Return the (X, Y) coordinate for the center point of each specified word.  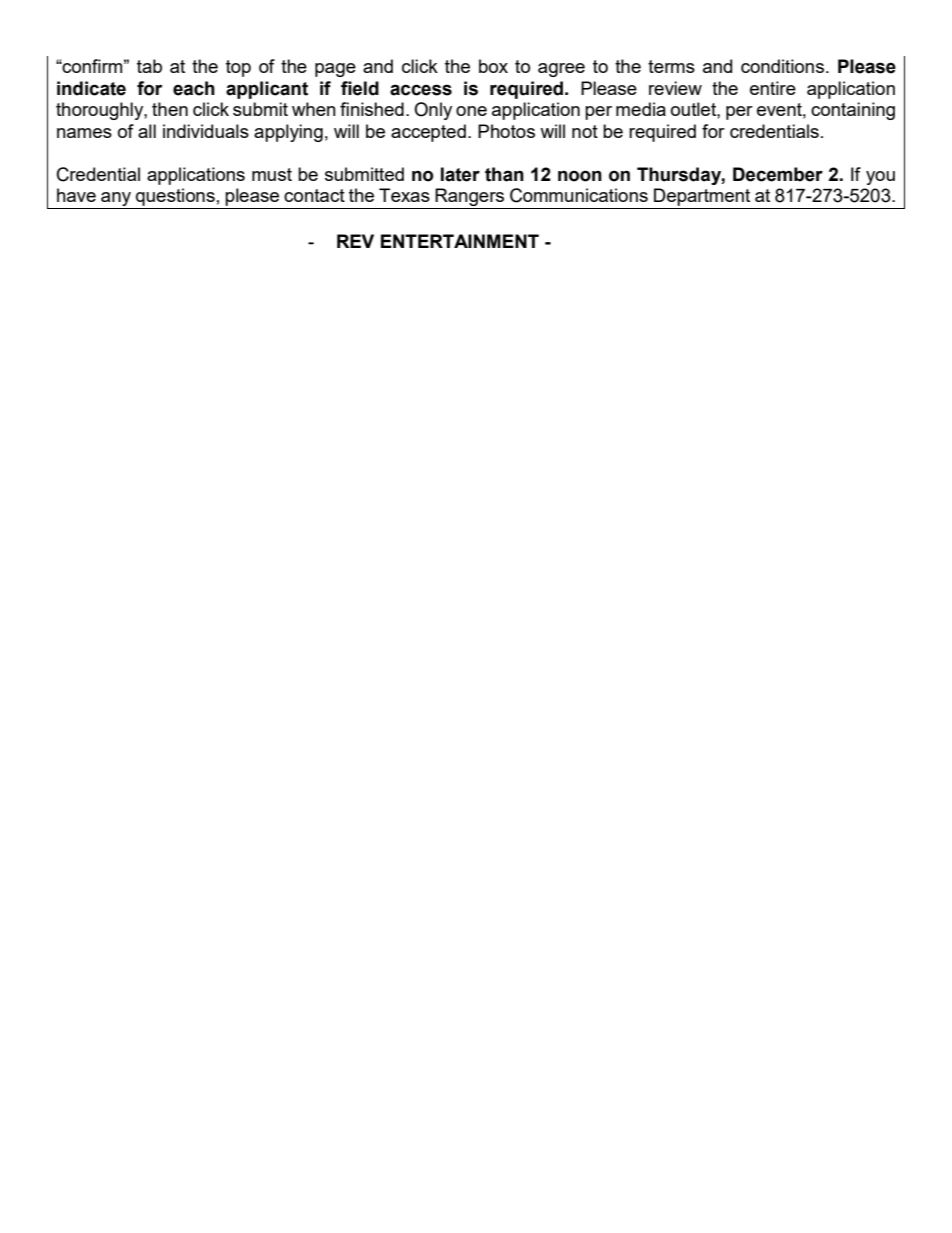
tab (149, 66)
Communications (579, 195)
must (272, 174)
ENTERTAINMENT (460, 241)
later (460, 174)
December (778, 174)
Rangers (470, 198)
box (493, 66)
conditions (782, 66)
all (147, 131)
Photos (506, 131)
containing (853, 111)
